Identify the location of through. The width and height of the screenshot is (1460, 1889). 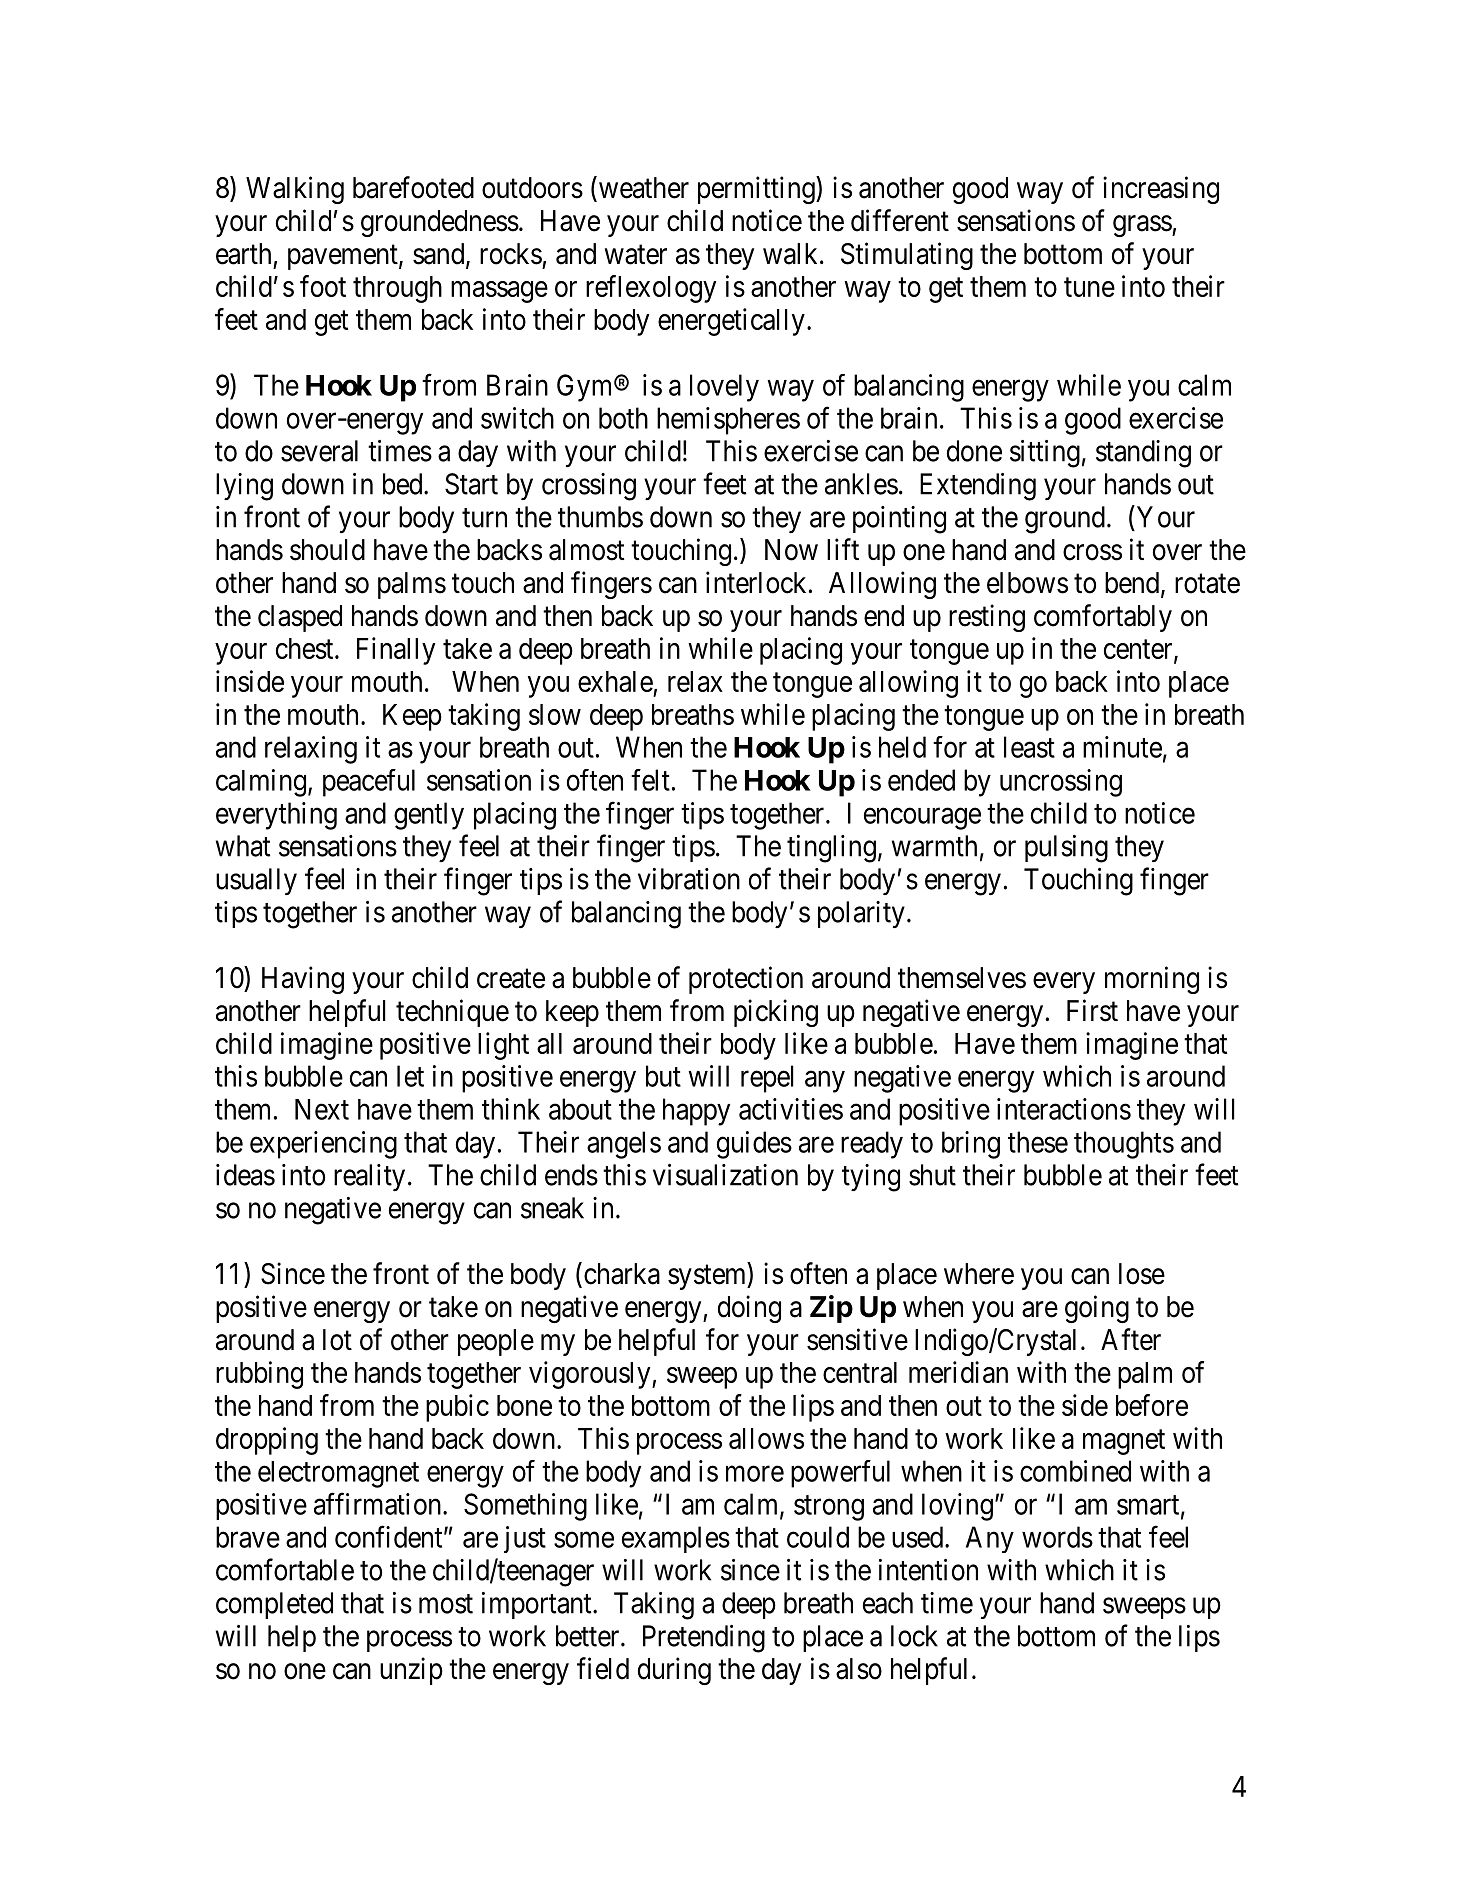
(397, 289).
